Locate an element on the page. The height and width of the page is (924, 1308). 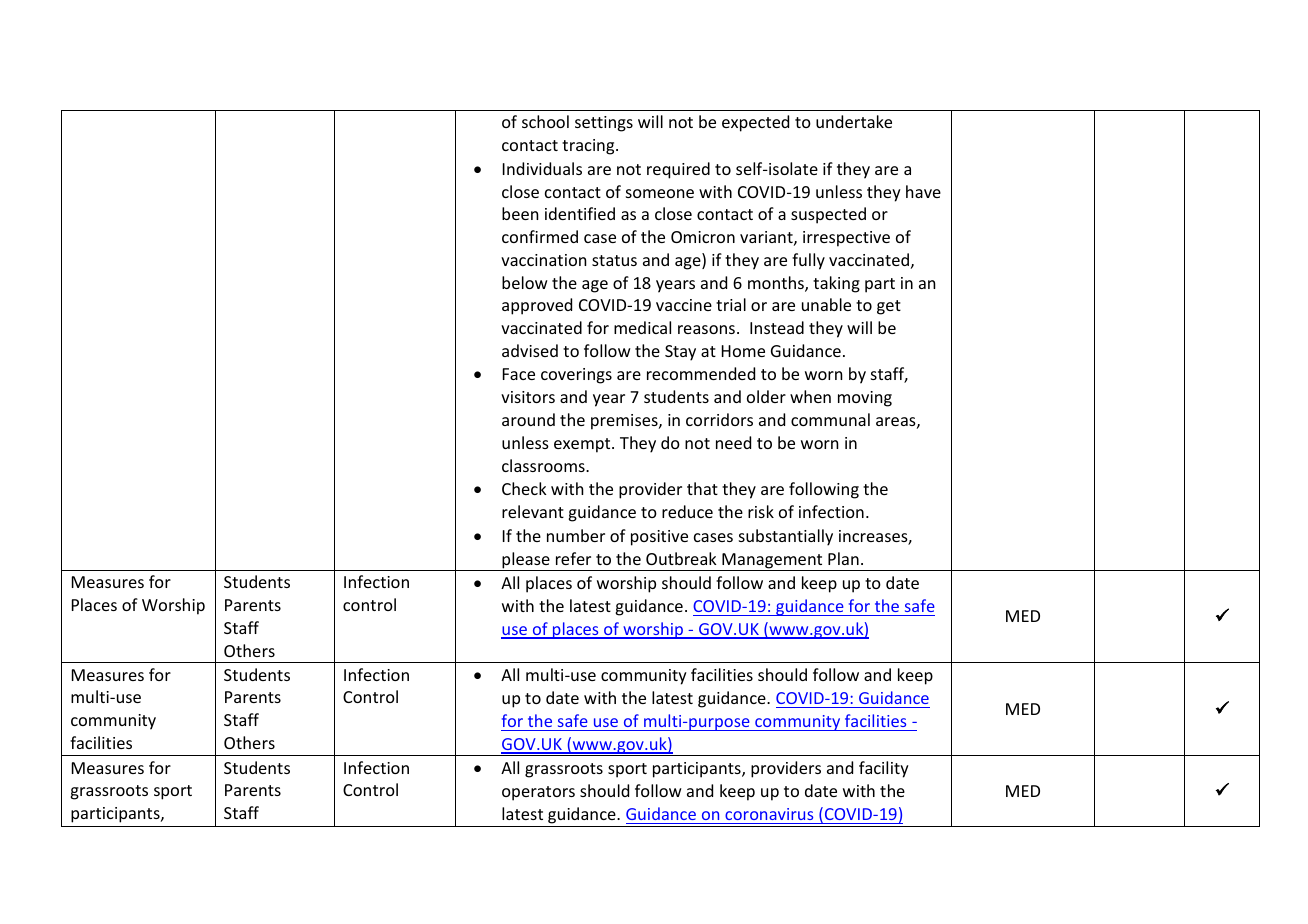
undertake is located at coordinates (854, 121).
